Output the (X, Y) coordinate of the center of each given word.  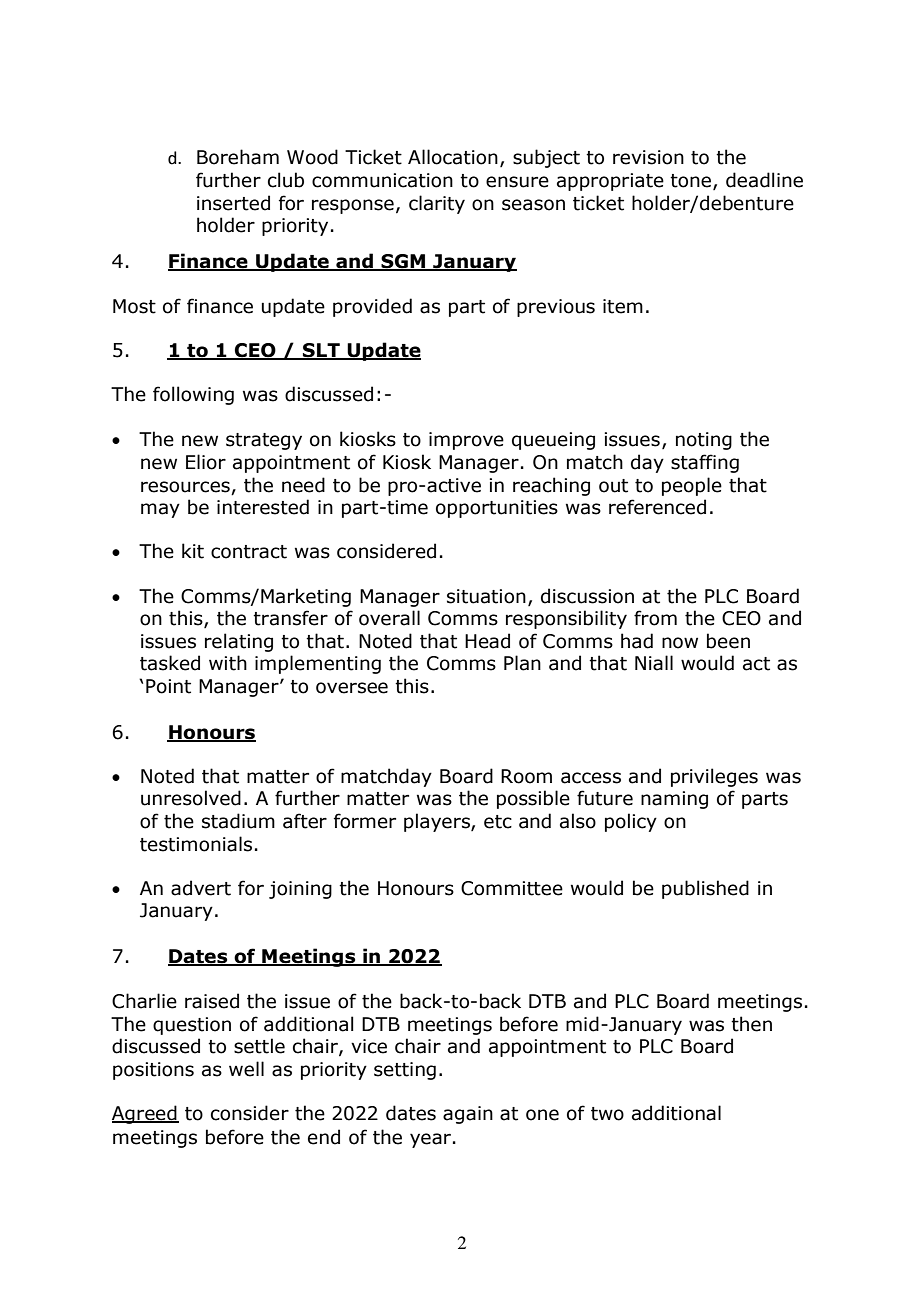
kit (193, 551)
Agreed (145, 1114)
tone (690, 181)
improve (466, 441)
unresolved (191, 798)
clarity (437, 204)
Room (526, 776)
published (705, 889)
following (193, 395)
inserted (233, 203)
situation (486, 596)
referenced (657, 507)
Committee (512, 888)
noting (704, 441)
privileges (714, 777)
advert (201, 888)
